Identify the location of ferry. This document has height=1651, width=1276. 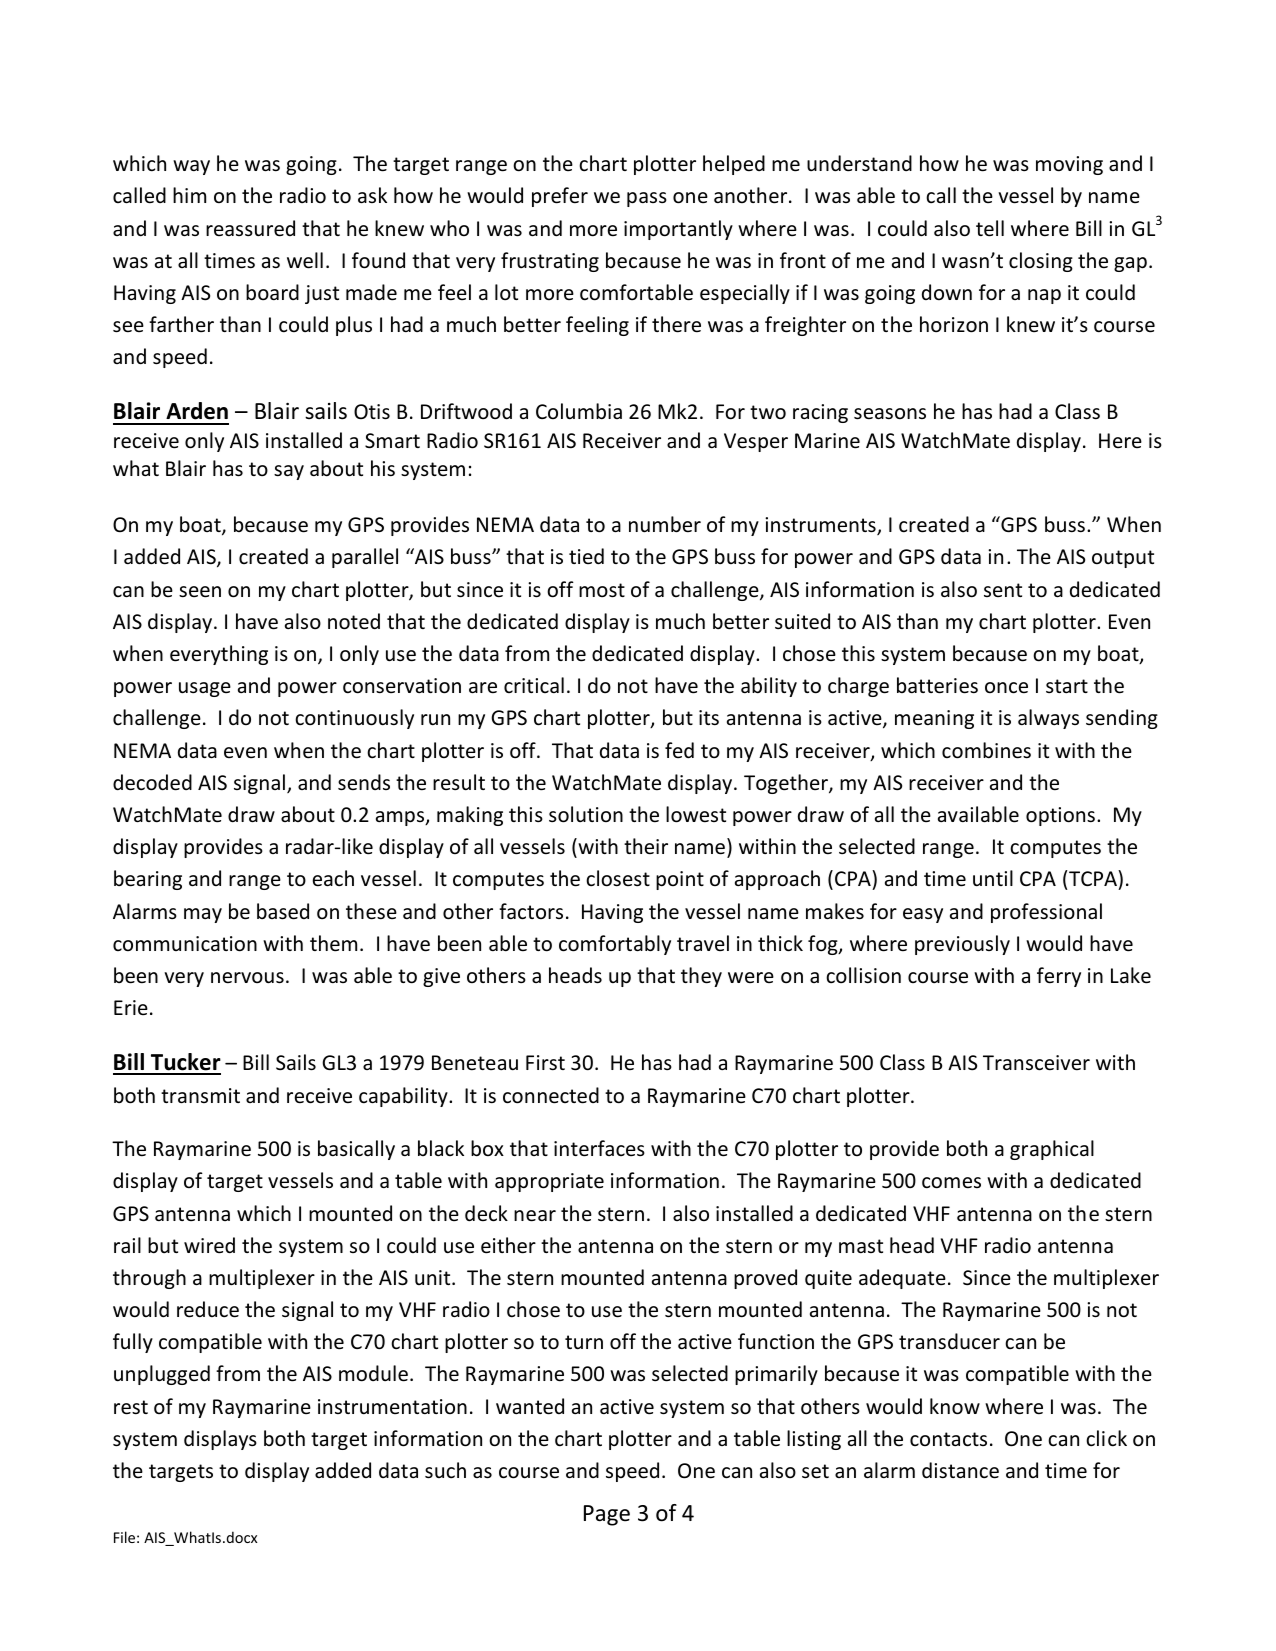
(1059, 977).
